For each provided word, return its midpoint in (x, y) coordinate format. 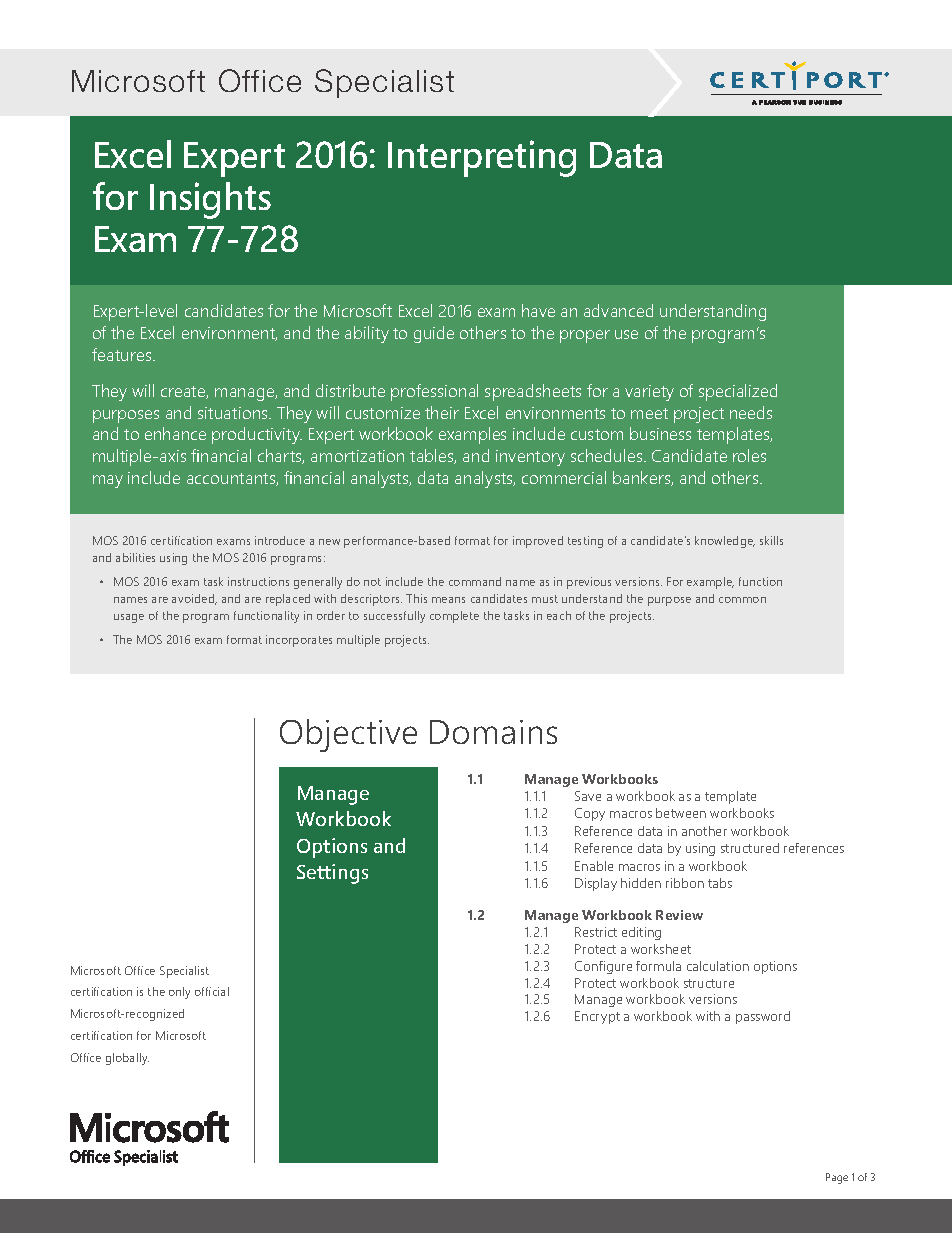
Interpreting (482, 158)
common (742, 600)
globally (127, 1059)
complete (454, 617)
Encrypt (597, 1017)
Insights (210, 200)
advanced (618, 310)
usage (129, 618)
